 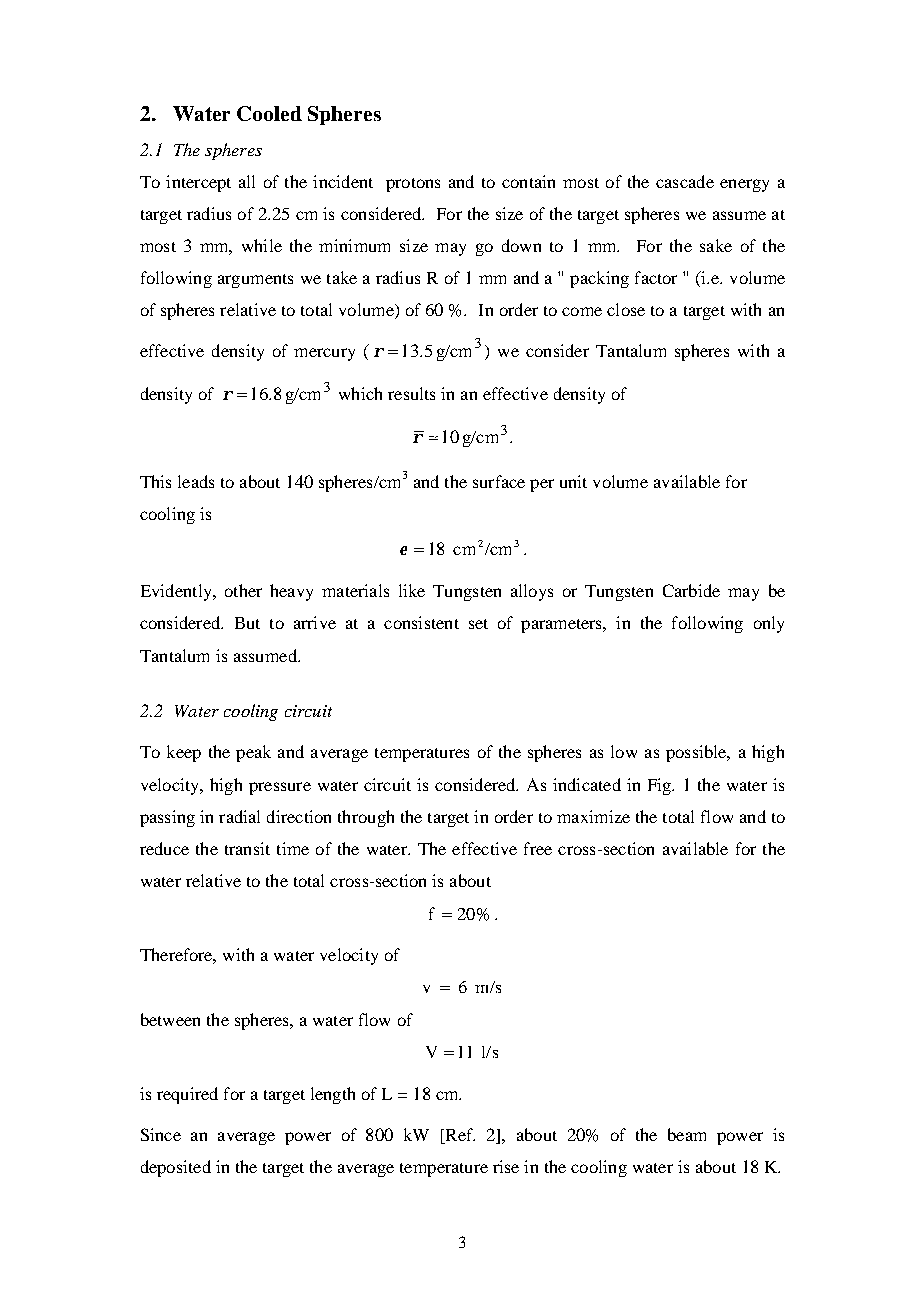 I want to click on rise, so click(x=506, y=1166).
